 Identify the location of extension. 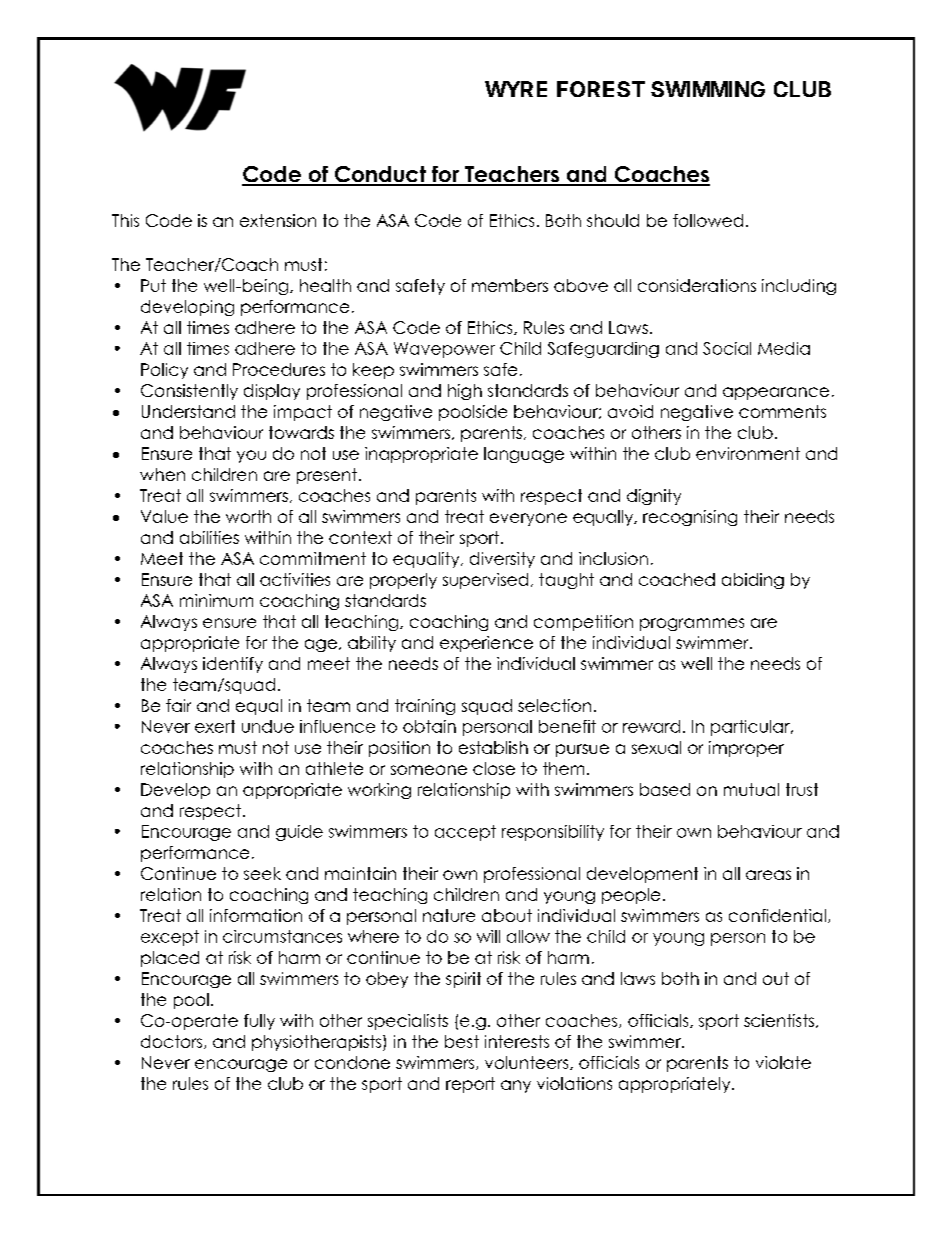
(278, 220).
